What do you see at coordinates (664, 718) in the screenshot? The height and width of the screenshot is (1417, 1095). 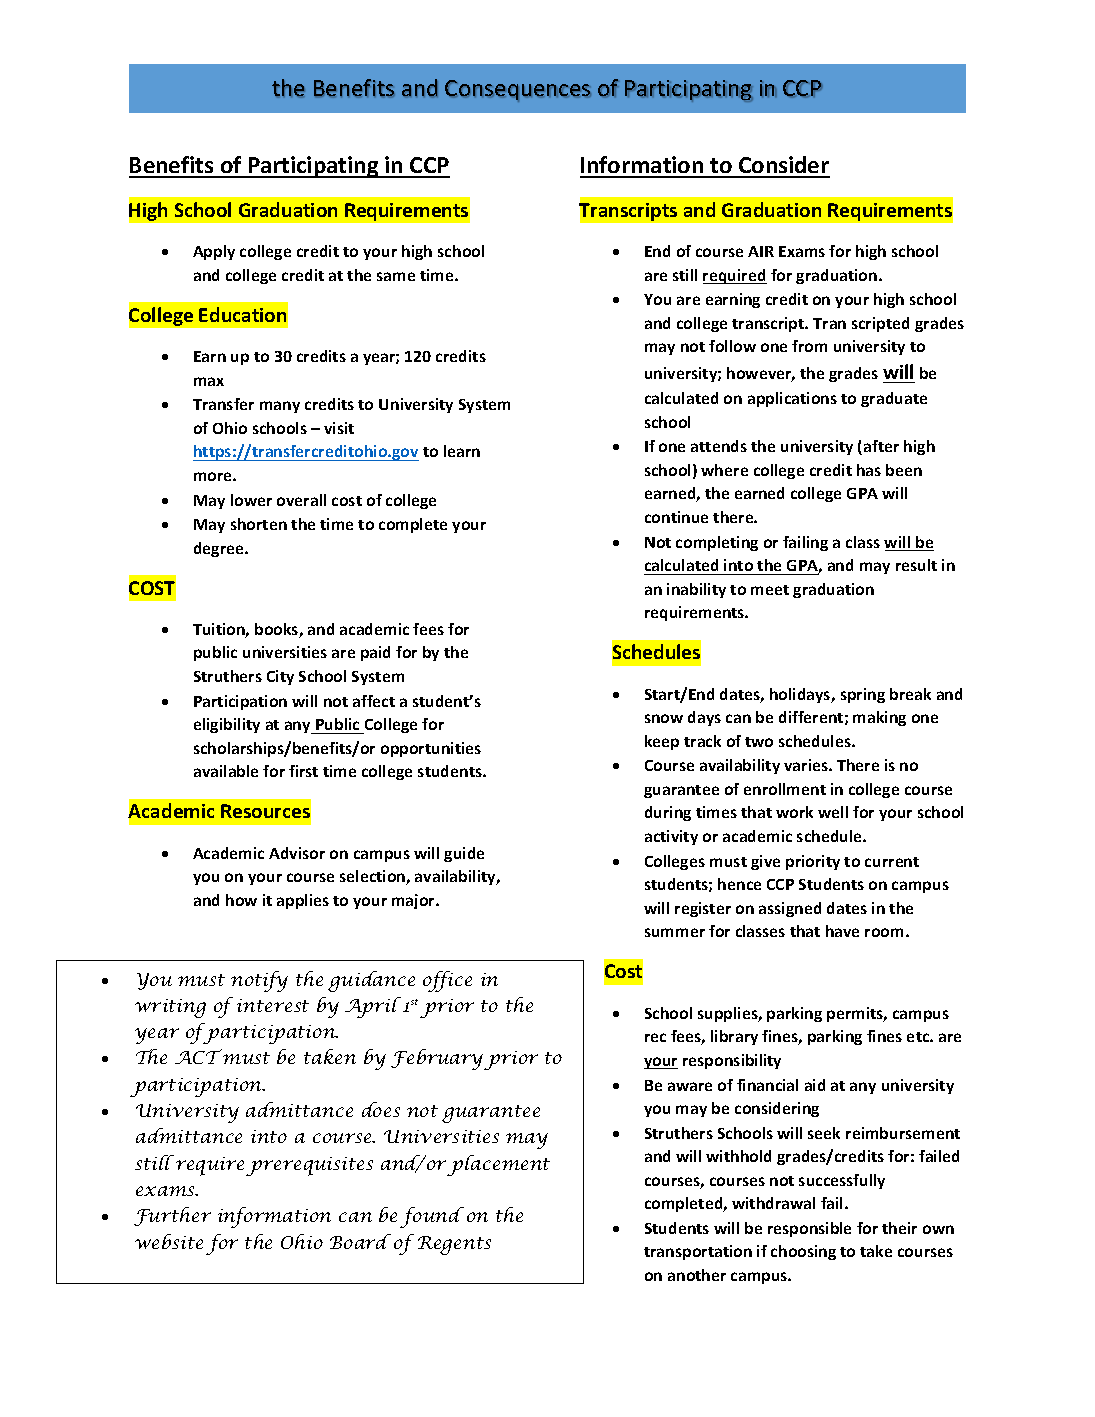 I see `snow` at bounding box center [664, 718].
